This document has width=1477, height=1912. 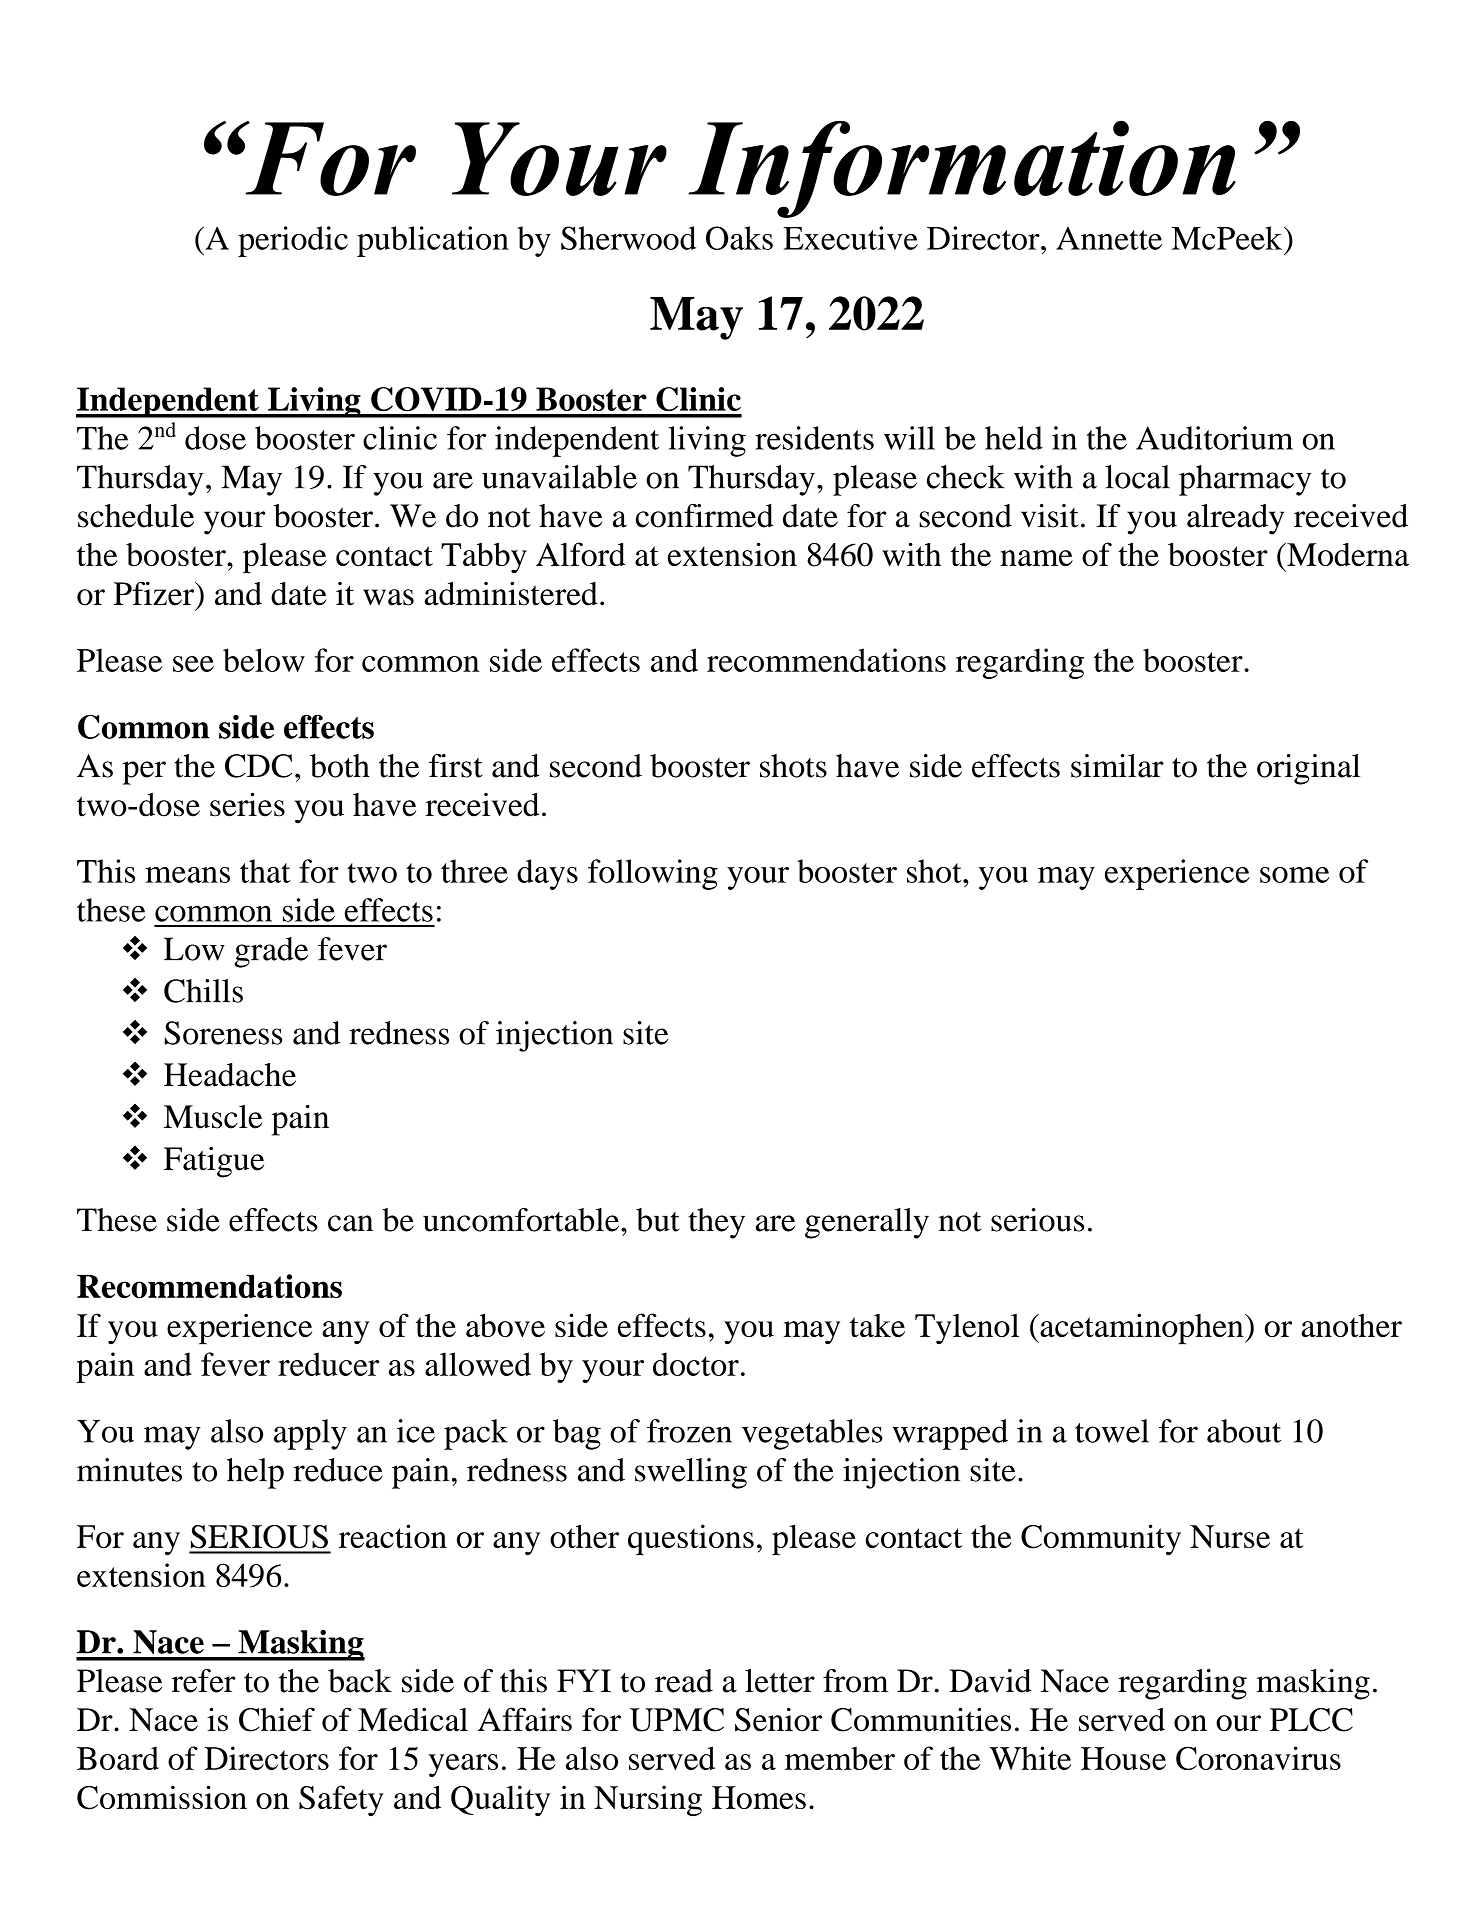 What do you see at coordinates (1294, 875) in the document?
I see `some` at bounding box center [1294, 875].
